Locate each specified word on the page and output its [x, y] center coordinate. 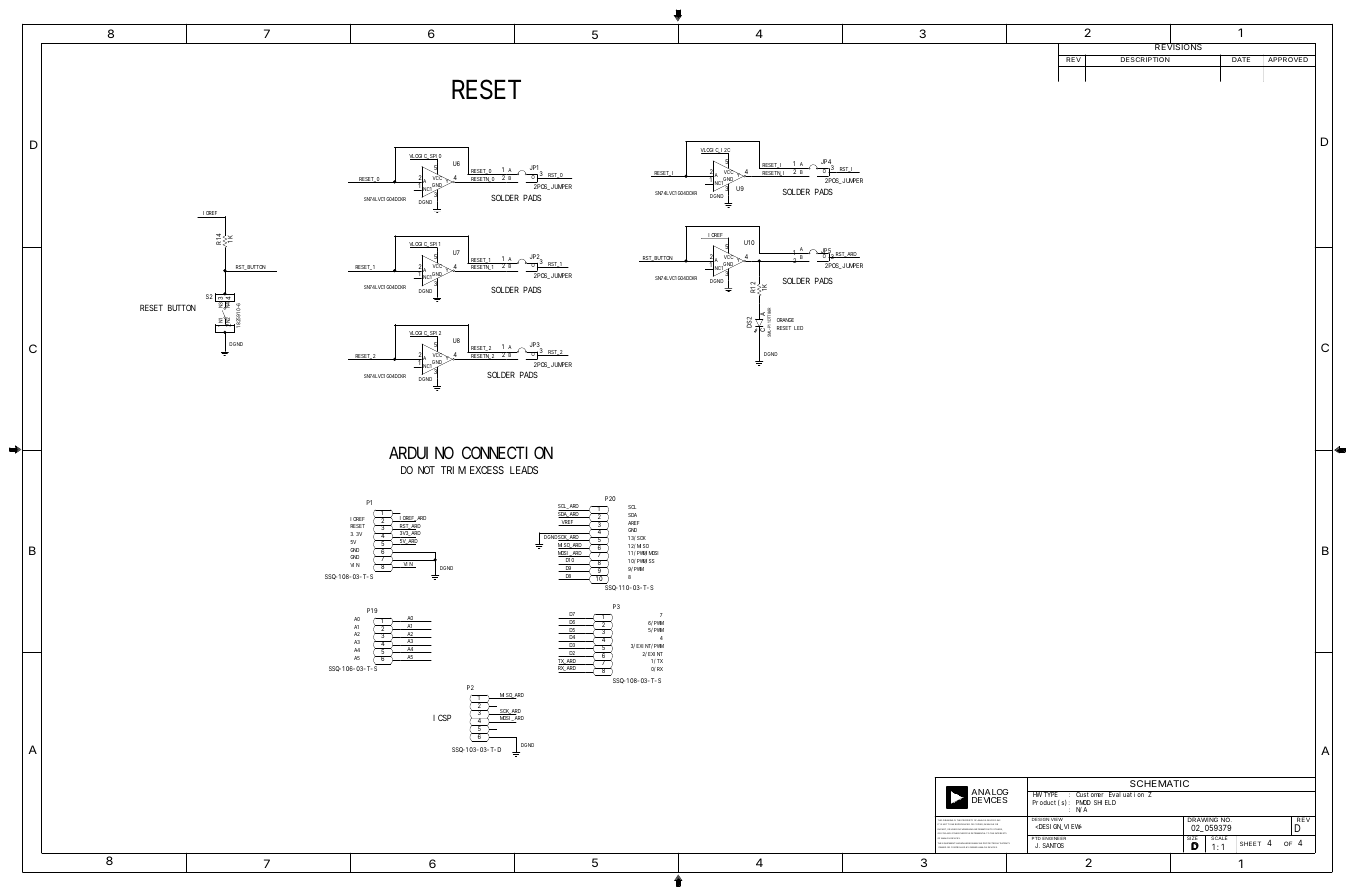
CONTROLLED [958, 847]
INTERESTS [1000, 833]
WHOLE [990, 824]
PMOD [1083, 804]
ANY [948, 833]
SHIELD [1105, 802]
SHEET [1250, 843]
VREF [567, 523]
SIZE [1192, 839]
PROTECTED [990, 844]
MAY [976, 843]
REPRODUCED [961, 824]
